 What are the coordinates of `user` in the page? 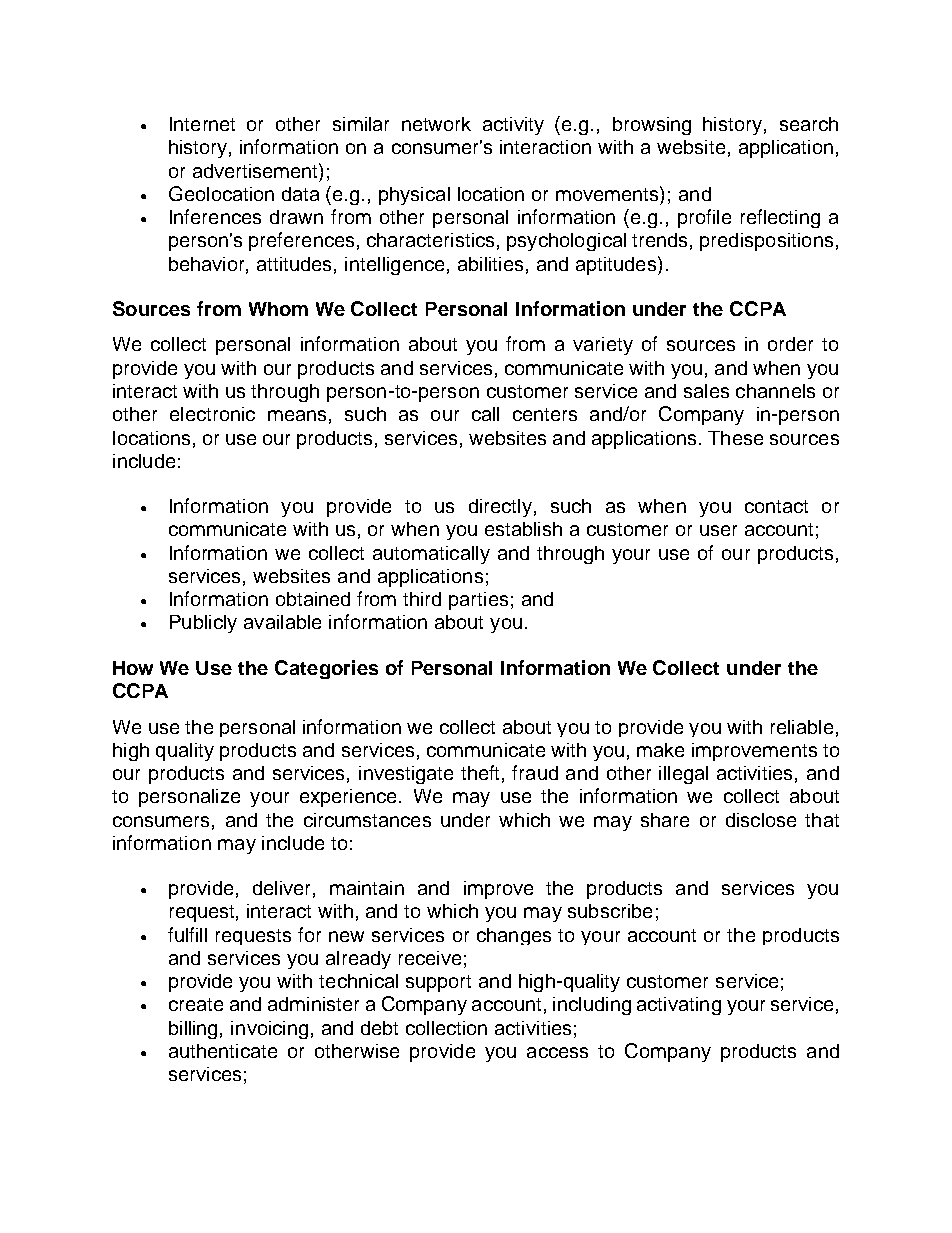 It's located at (718, 530).
